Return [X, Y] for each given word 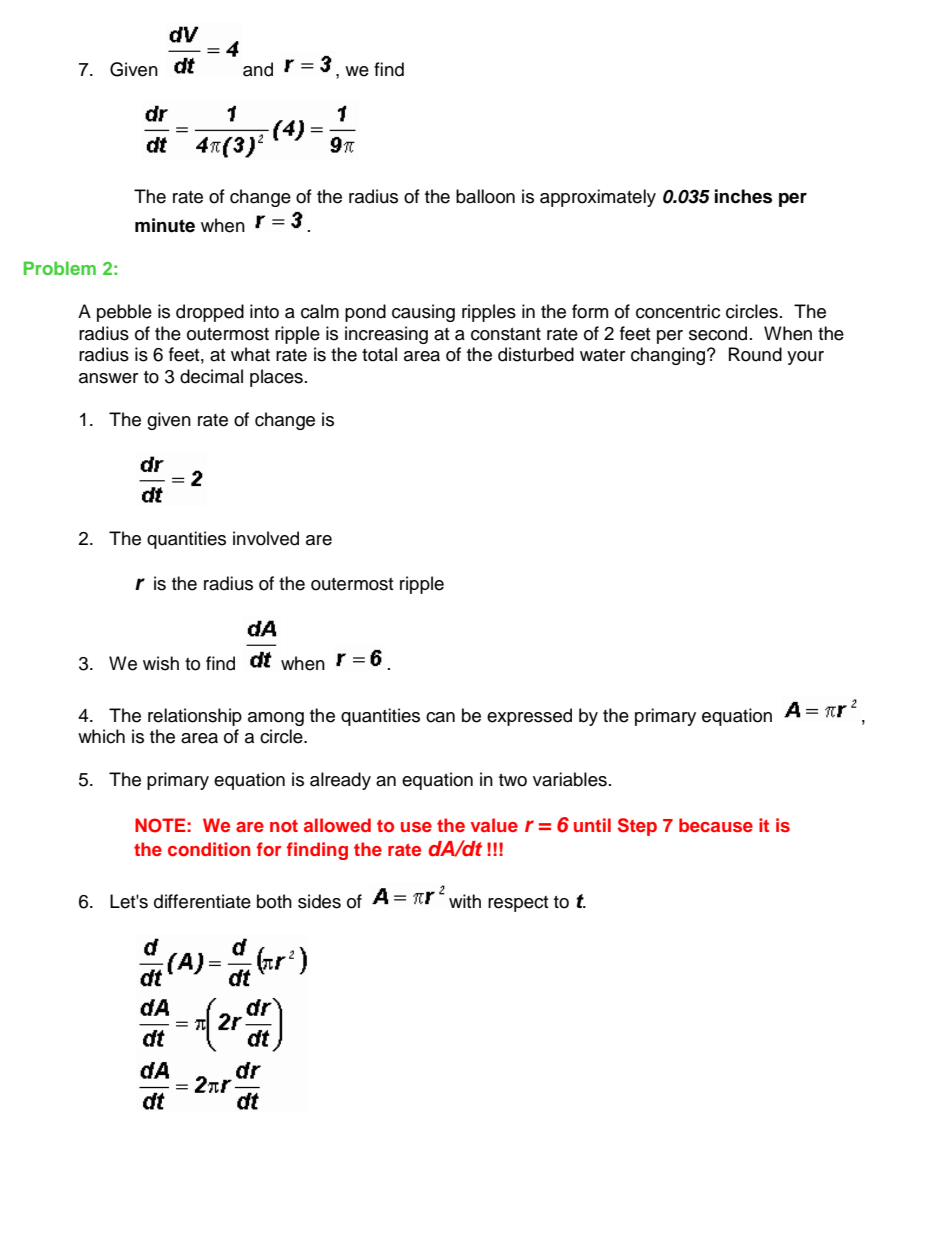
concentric [678, 311]
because [716, 825]
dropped [210, 313]
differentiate [202, 901]
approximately [598, 198]
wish [161, 663]
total [379, 354]
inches [743, 196]
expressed [529, 717]
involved [266, 538]
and [258, 69]
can [440, 717]
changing [669, 356]
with [465, 901]
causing [423, 313]
